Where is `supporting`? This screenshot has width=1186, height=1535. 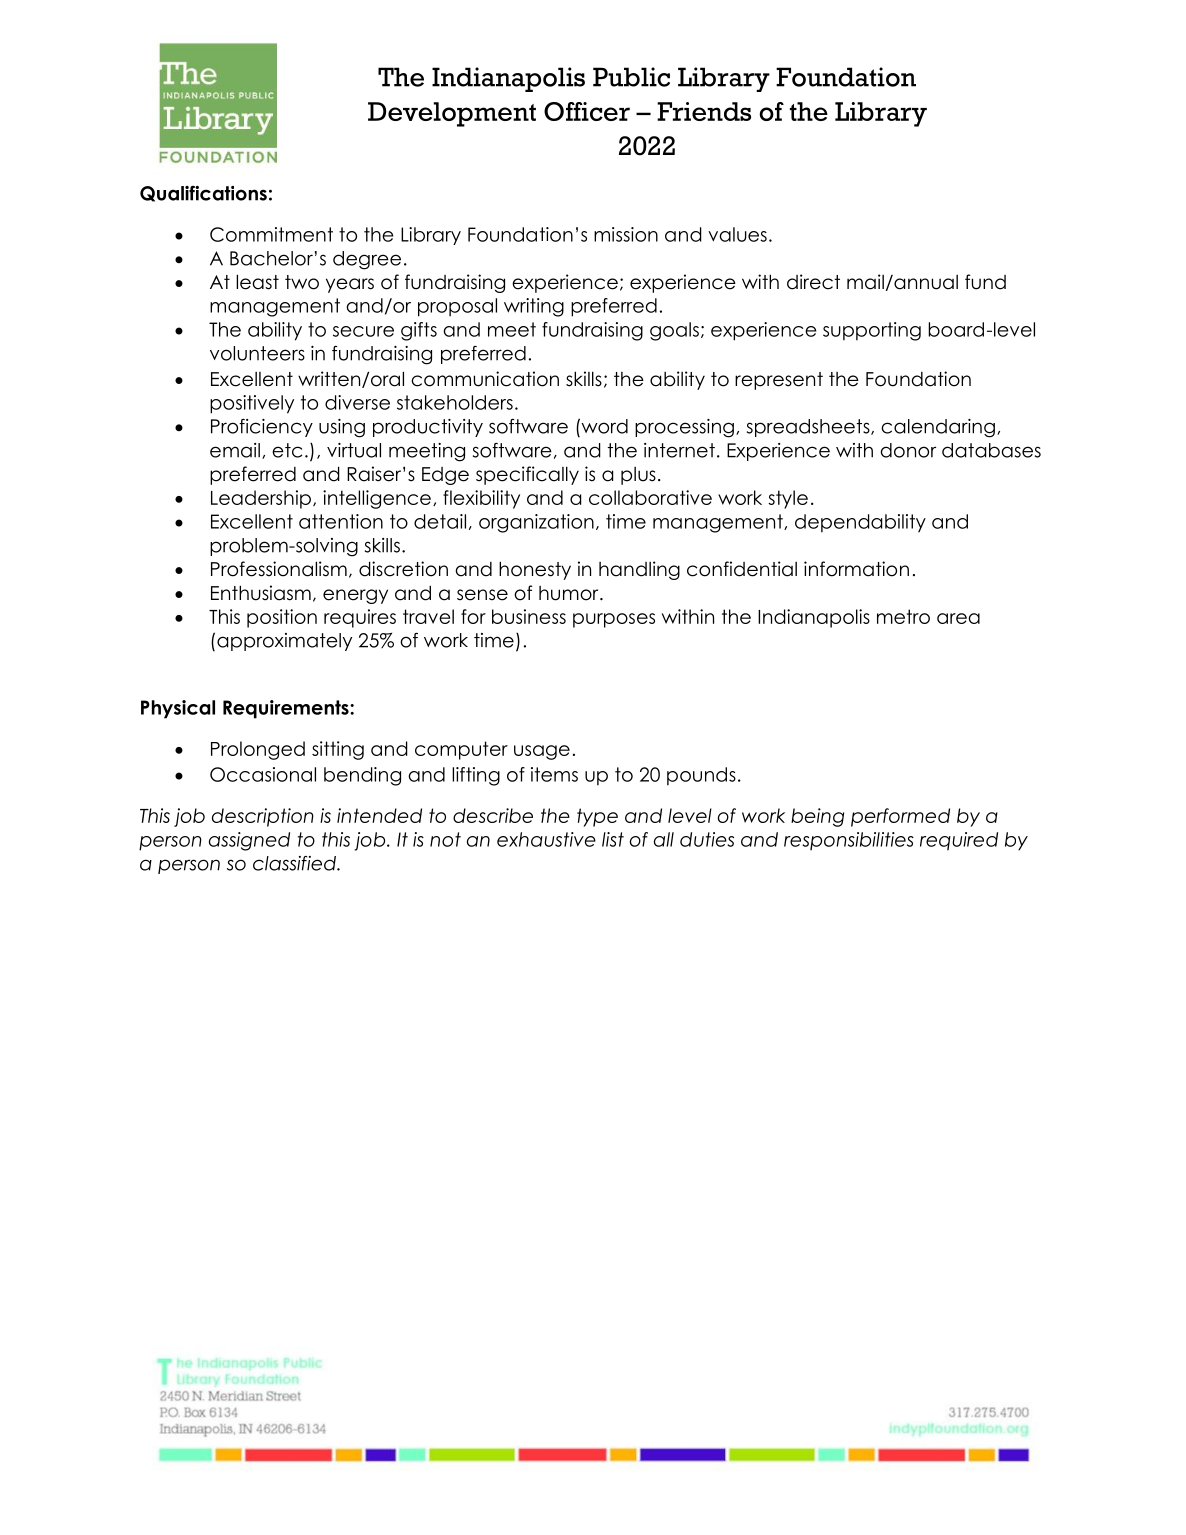 supporting is located at coordinates (872, 331).
